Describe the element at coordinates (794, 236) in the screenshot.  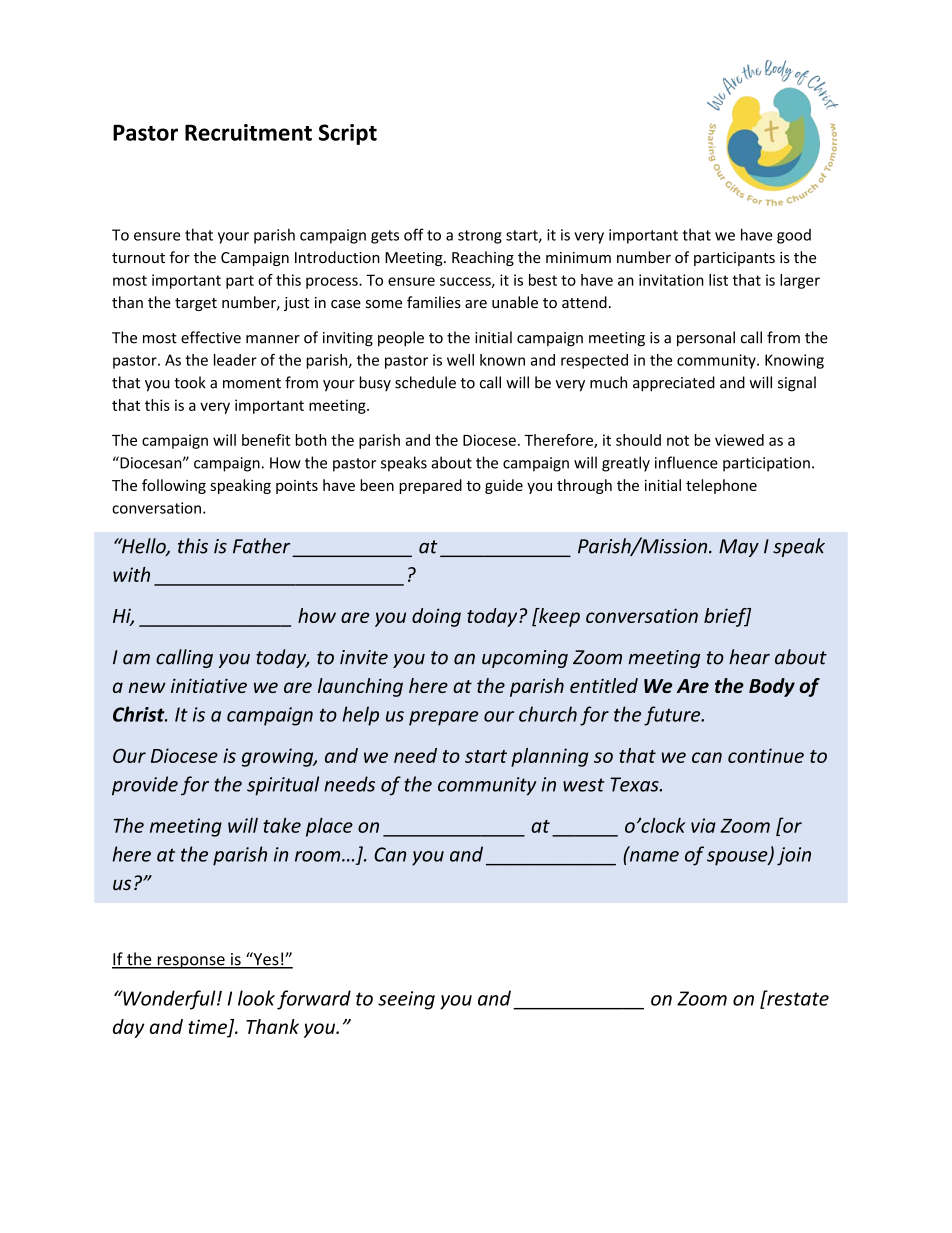
I see `good` at that location.
